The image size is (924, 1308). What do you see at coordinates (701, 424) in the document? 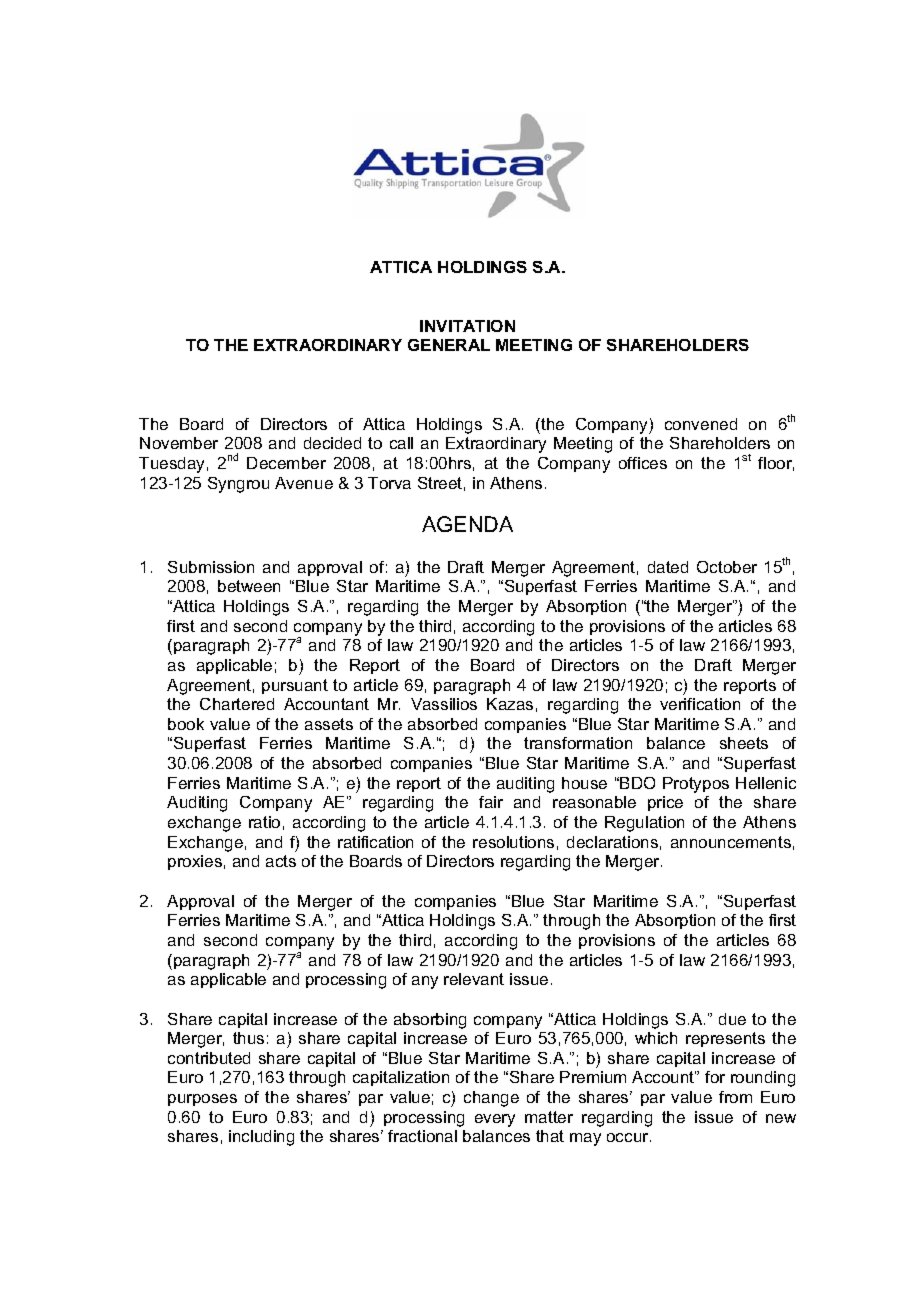
I see `convened` at bounding box center [701, 424].
